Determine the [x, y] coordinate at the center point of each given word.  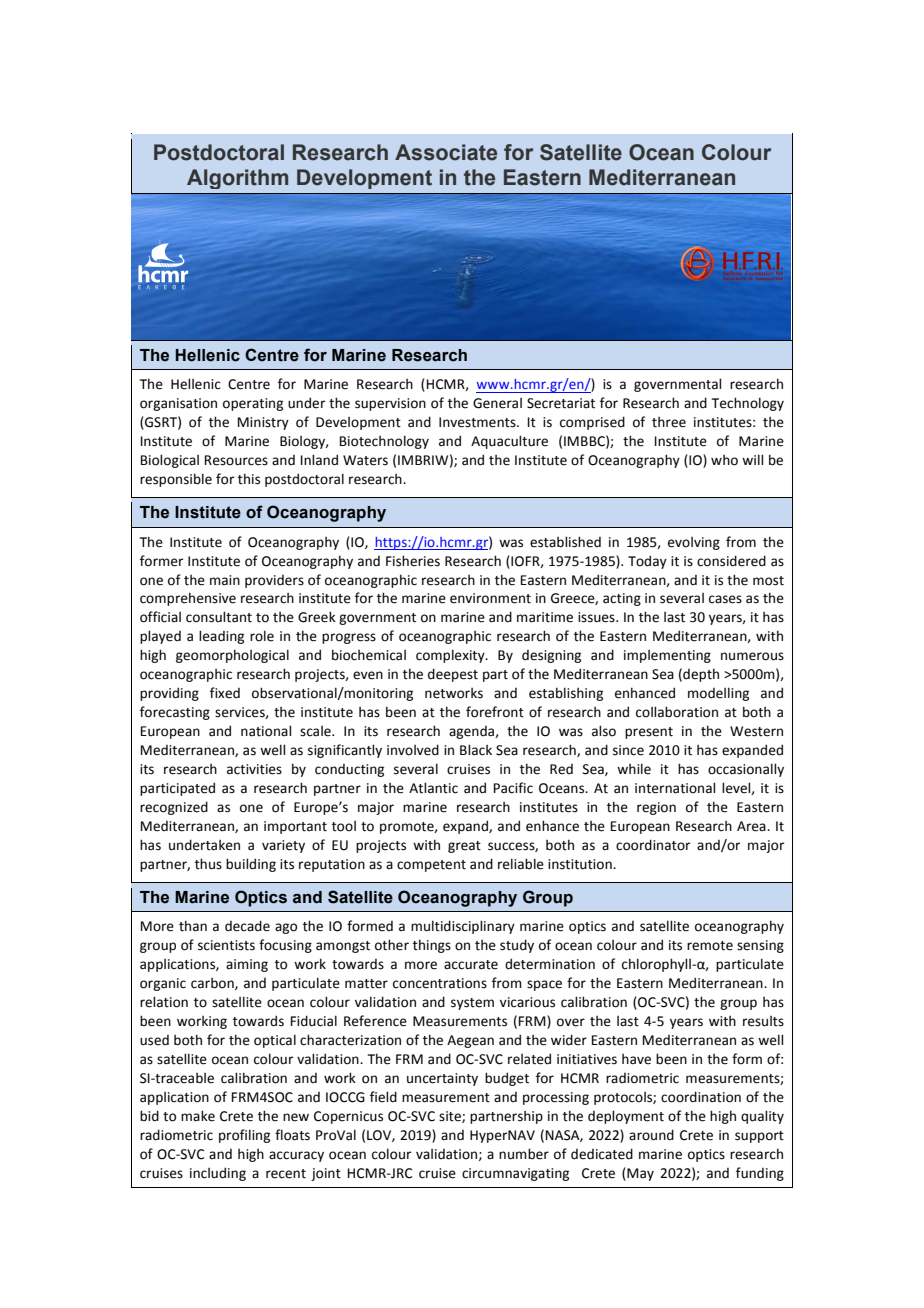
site [451, 1117]
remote [710, 946]
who [724, 460]
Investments [478, 422]
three [669, 422]
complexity [451, 656]
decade [247, 926]
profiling [244, 1136]
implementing [667, 656]
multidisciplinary [463, 927]
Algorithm [237, 179]
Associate [446, 152]
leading [221, 637]
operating [253, 404]
